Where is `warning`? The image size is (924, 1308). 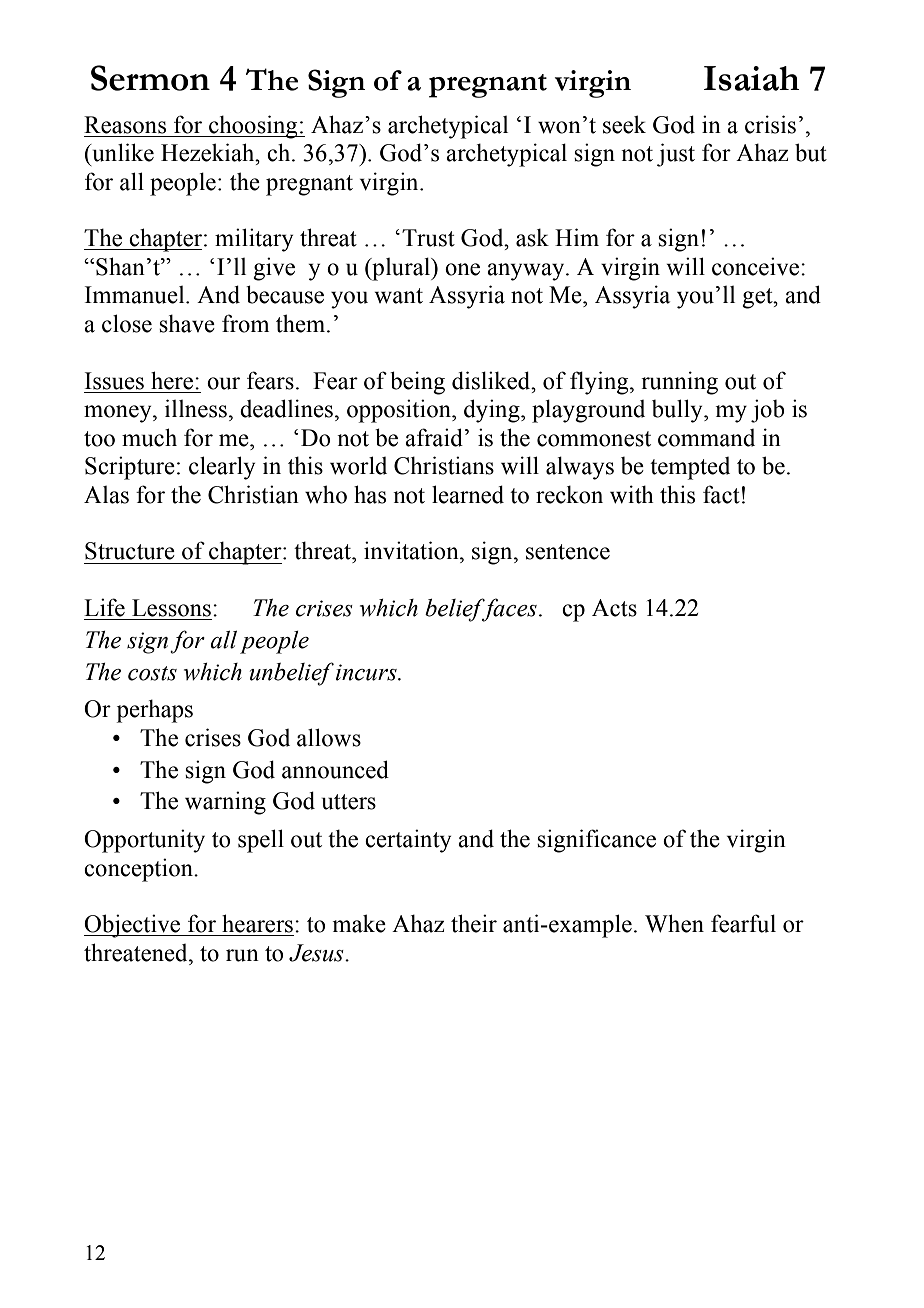 warning is located at coordinates (225, 803).
